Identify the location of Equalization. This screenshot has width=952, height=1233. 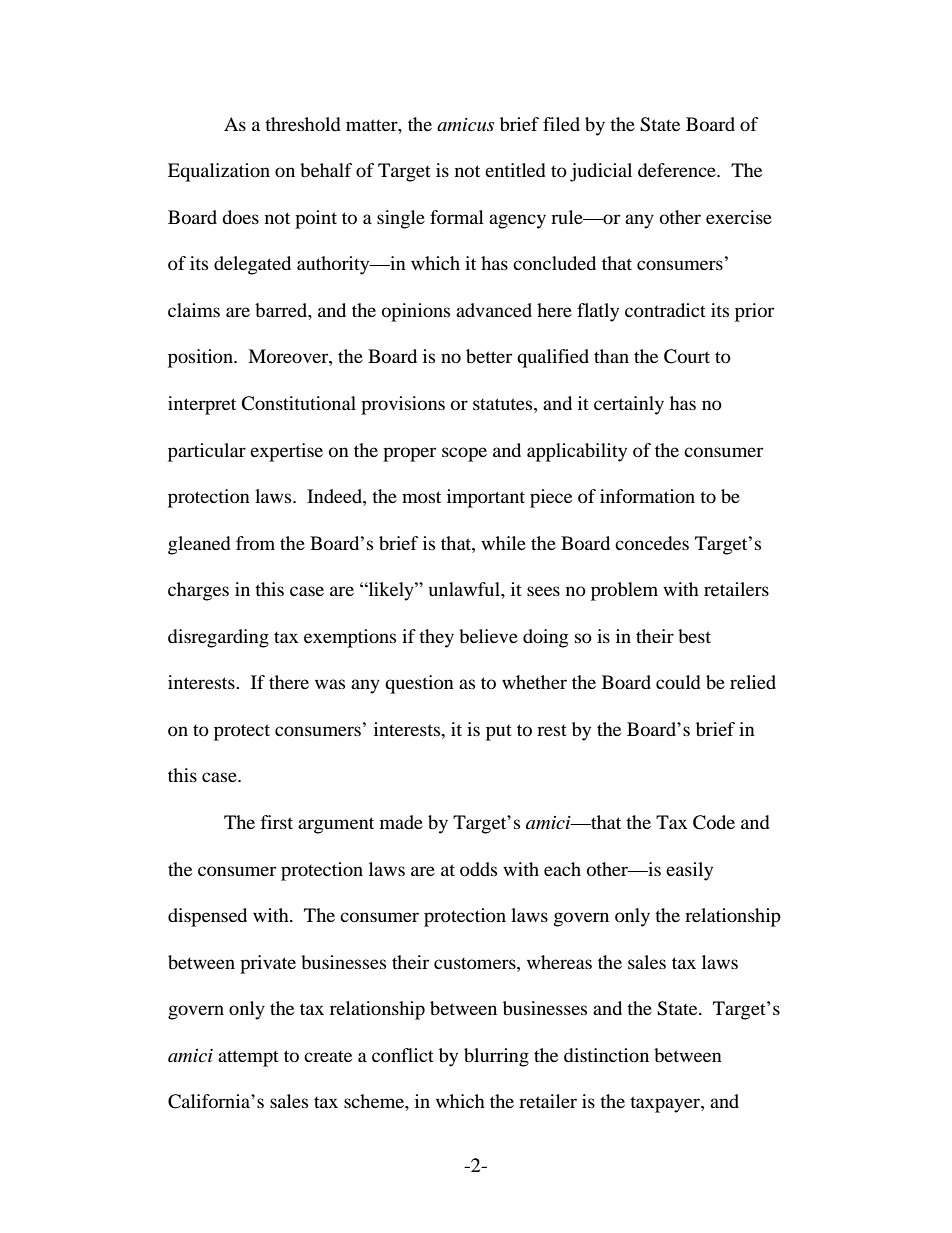
(219, 172).
